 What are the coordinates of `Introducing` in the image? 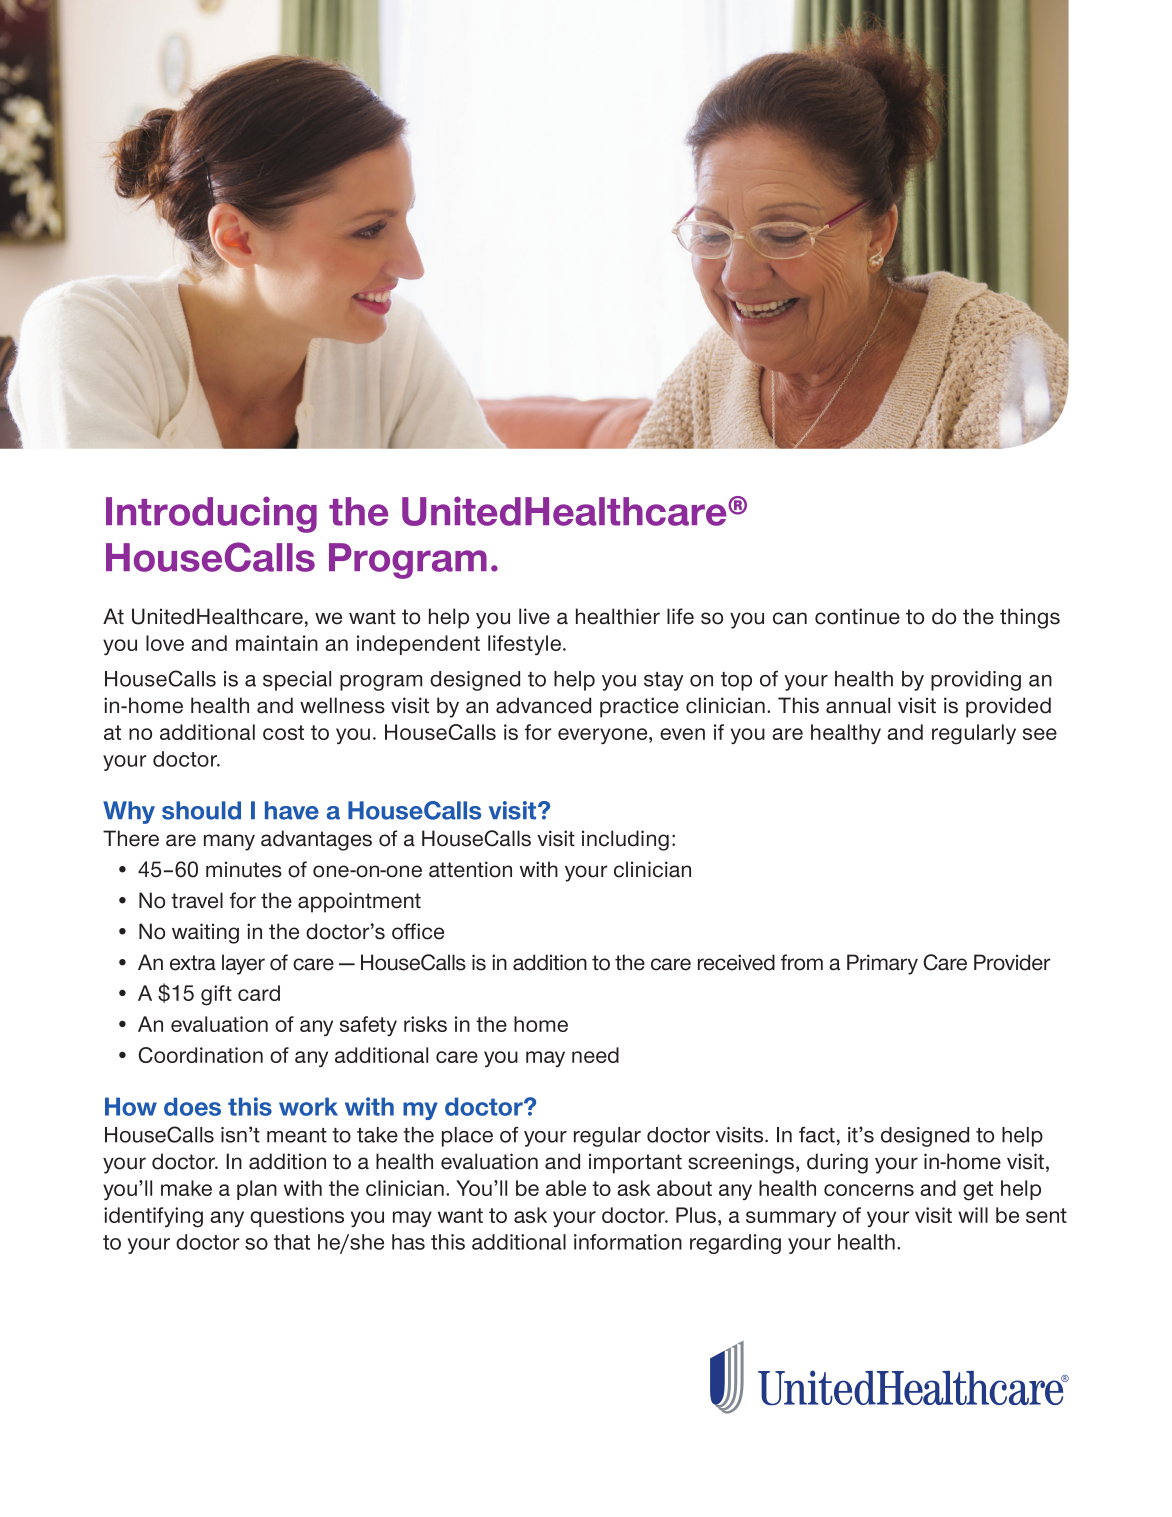 It's located at (211, 514).
